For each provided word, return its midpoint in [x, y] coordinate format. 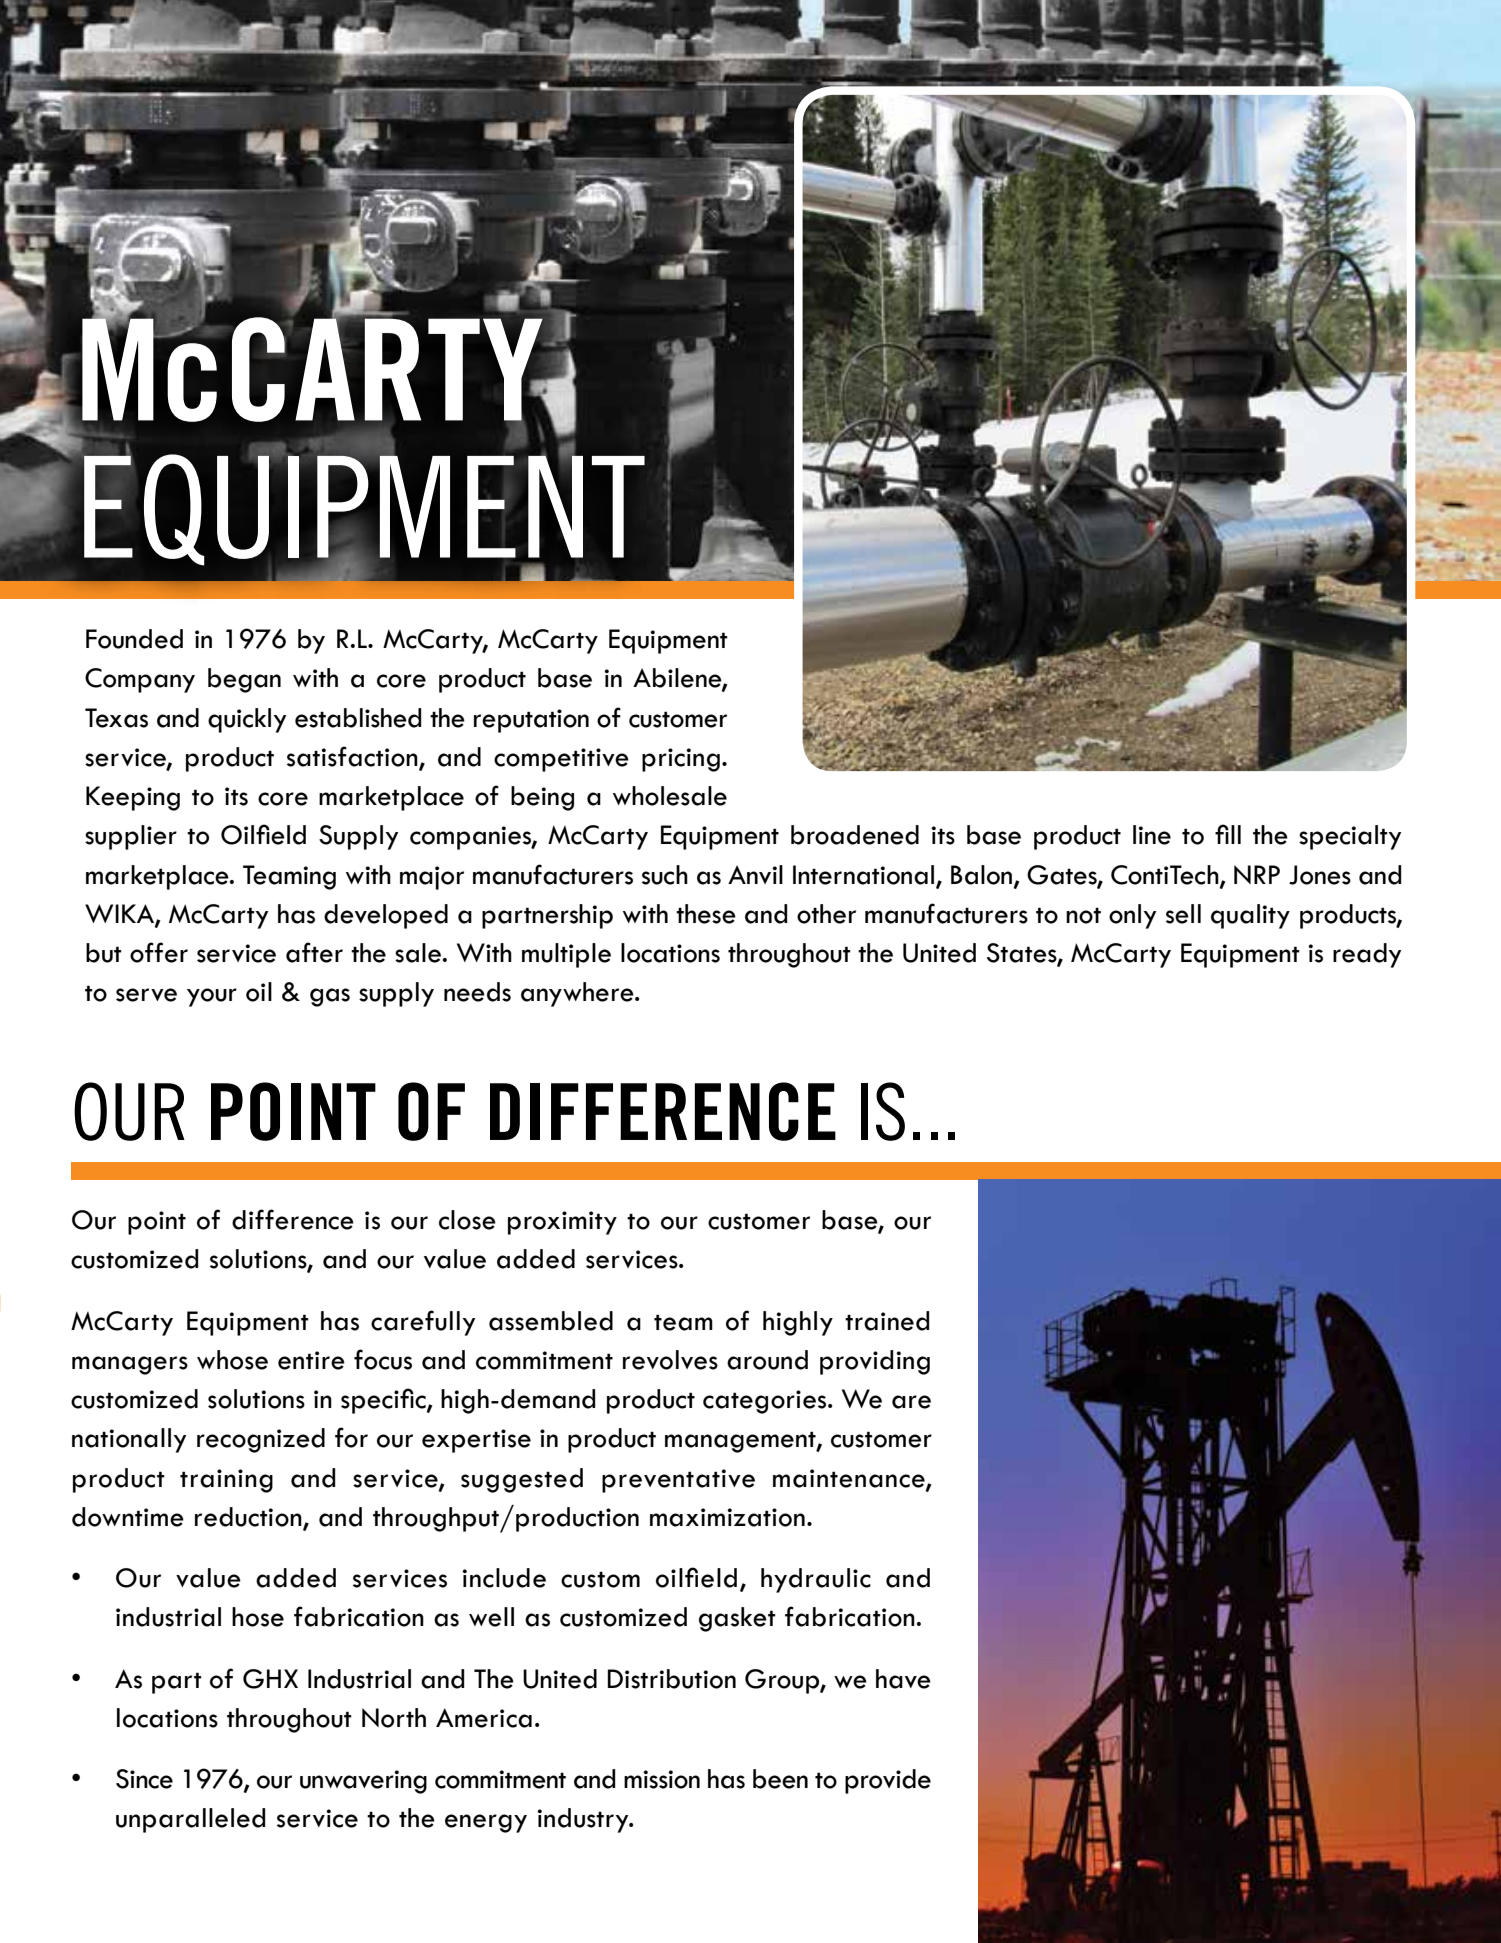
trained [887, 1321]
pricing [681, 760]
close [467, 1220]
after [314, 952]
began [244, 680]
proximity [562, 1223]
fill [1228, 834]
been [780, 1779]
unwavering [363, 1782]
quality [1250, 916]
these [706, 914]
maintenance [850, 1479]
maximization [727, 1517]
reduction [249, 1518]
